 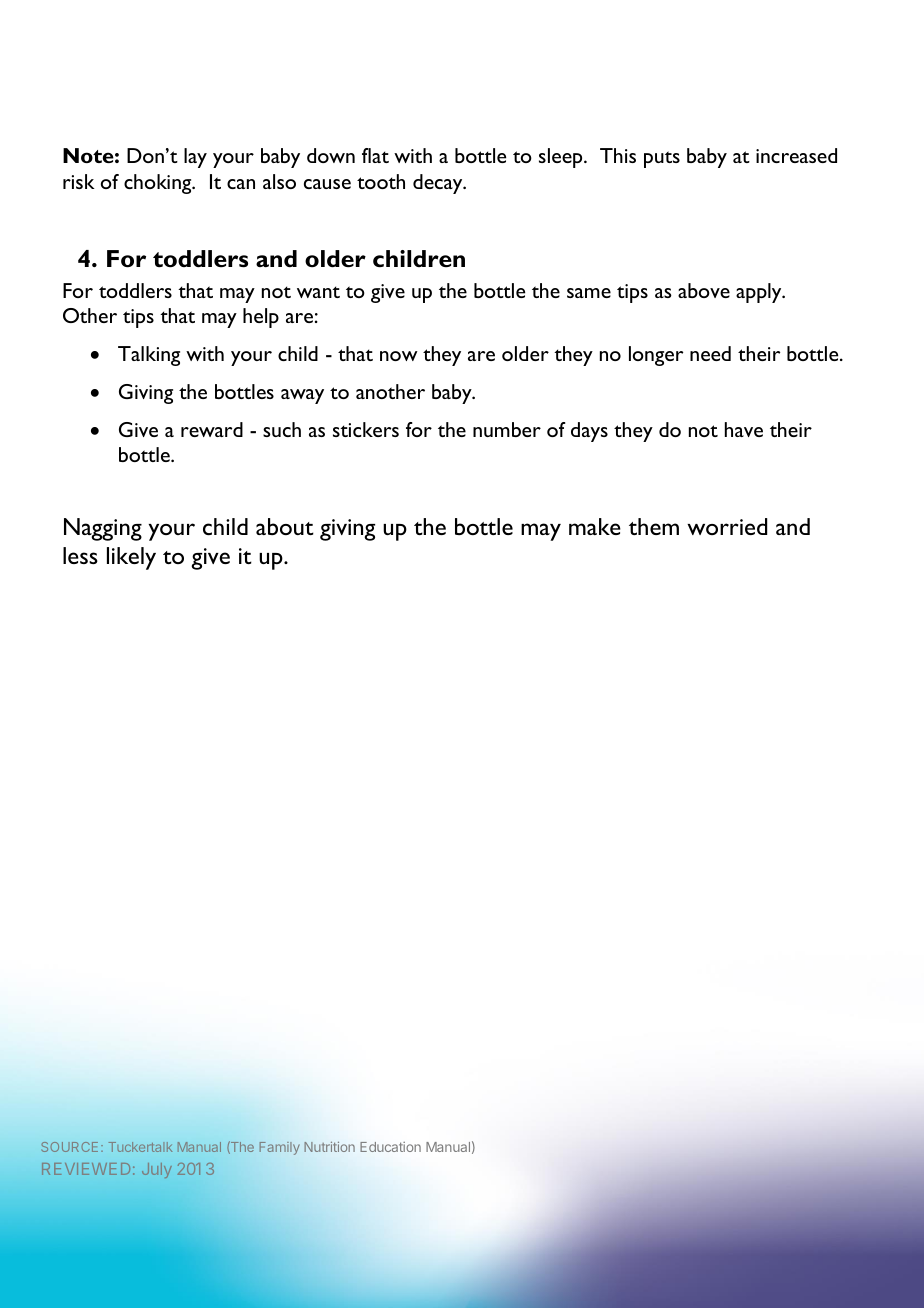 I want to click on about, so click(x=285, y=526).
